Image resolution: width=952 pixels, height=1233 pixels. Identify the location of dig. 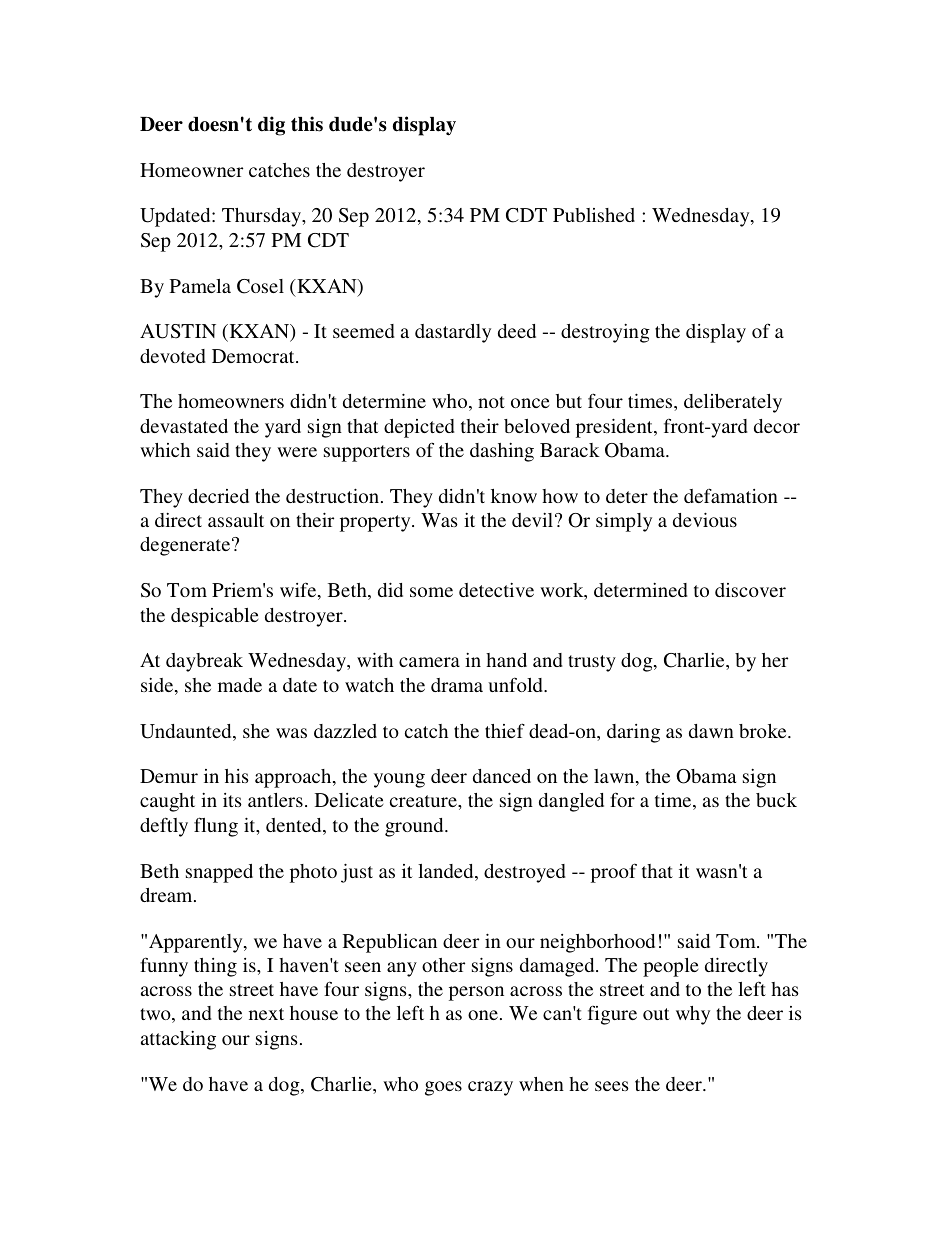
(271, 126).
